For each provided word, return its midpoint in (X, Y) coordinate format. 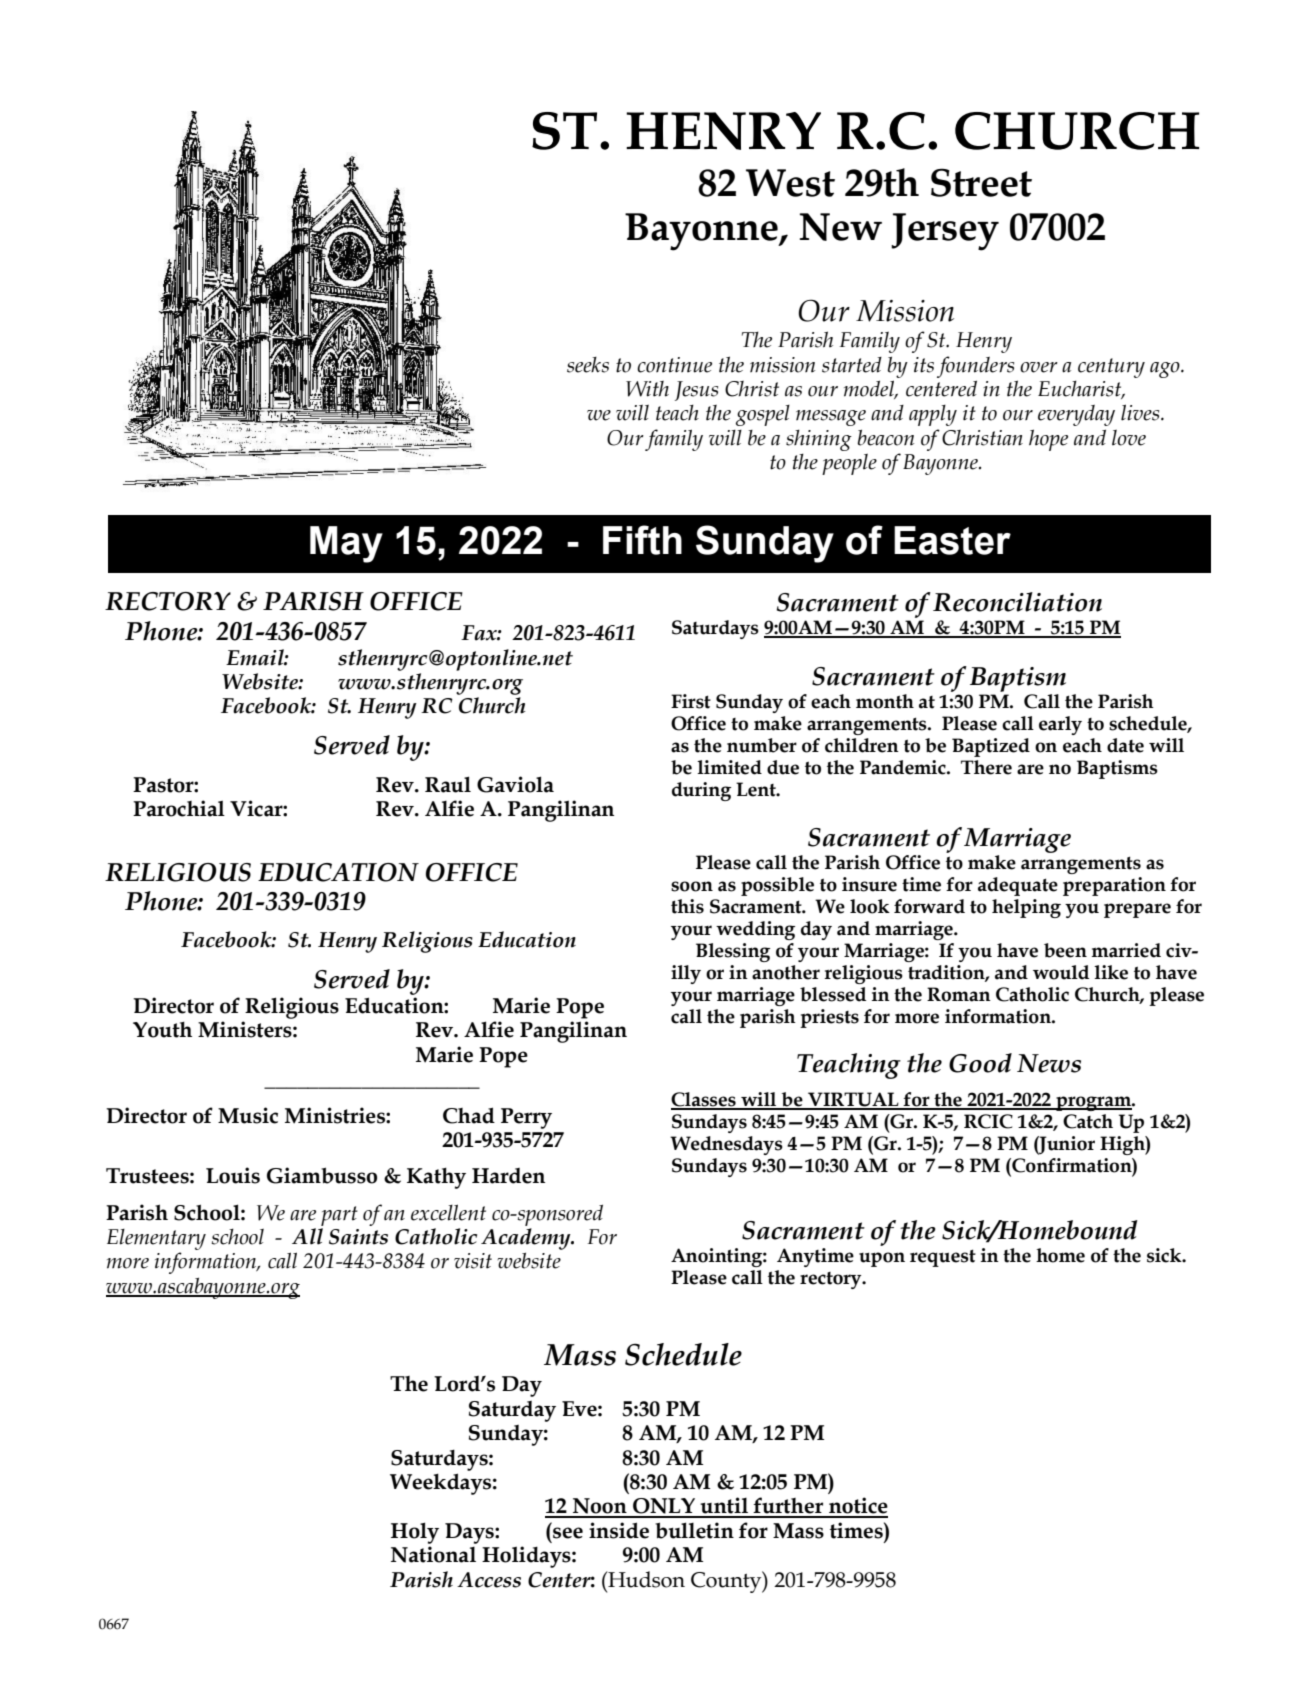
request (943, 1258)
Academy (527, 1239)
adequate (1018, 886)
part (339, 1216)
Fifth (642, 540)
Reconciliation (1017, 602)
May (346, 544)
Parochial (179, 808)
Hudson (645, 1579)
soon (692, 886)
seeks (588, 365)
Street (981, 182)
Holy (415, 1533)
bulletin (694, 1530)
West (790, 183)
